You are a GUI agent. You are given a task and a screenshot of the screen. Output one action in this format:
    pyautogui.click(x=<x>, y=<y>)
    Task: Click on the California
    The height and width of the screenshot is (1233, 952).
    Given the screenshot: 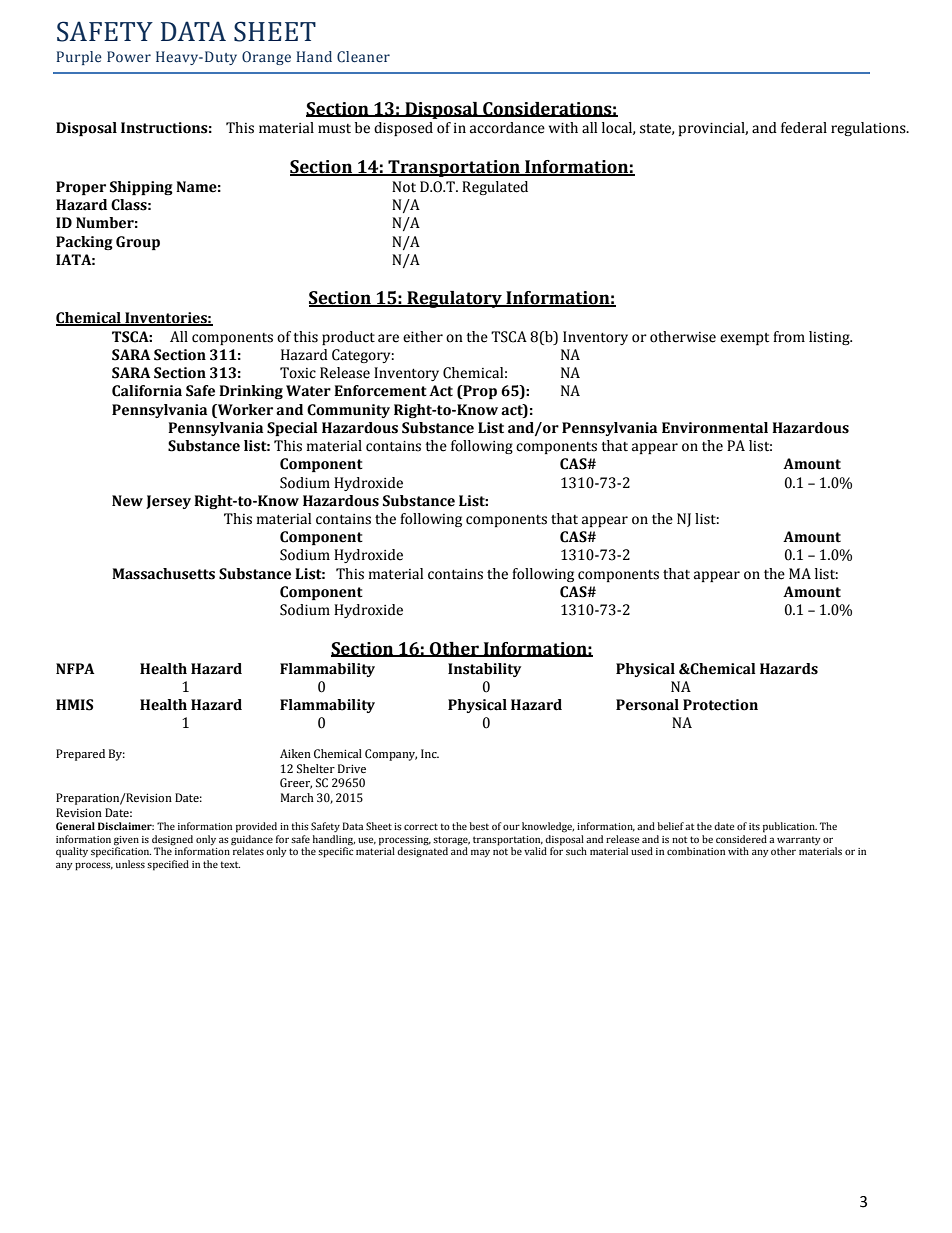 What is the action you would take?
    pyautogui.click(x=147, y=391)
